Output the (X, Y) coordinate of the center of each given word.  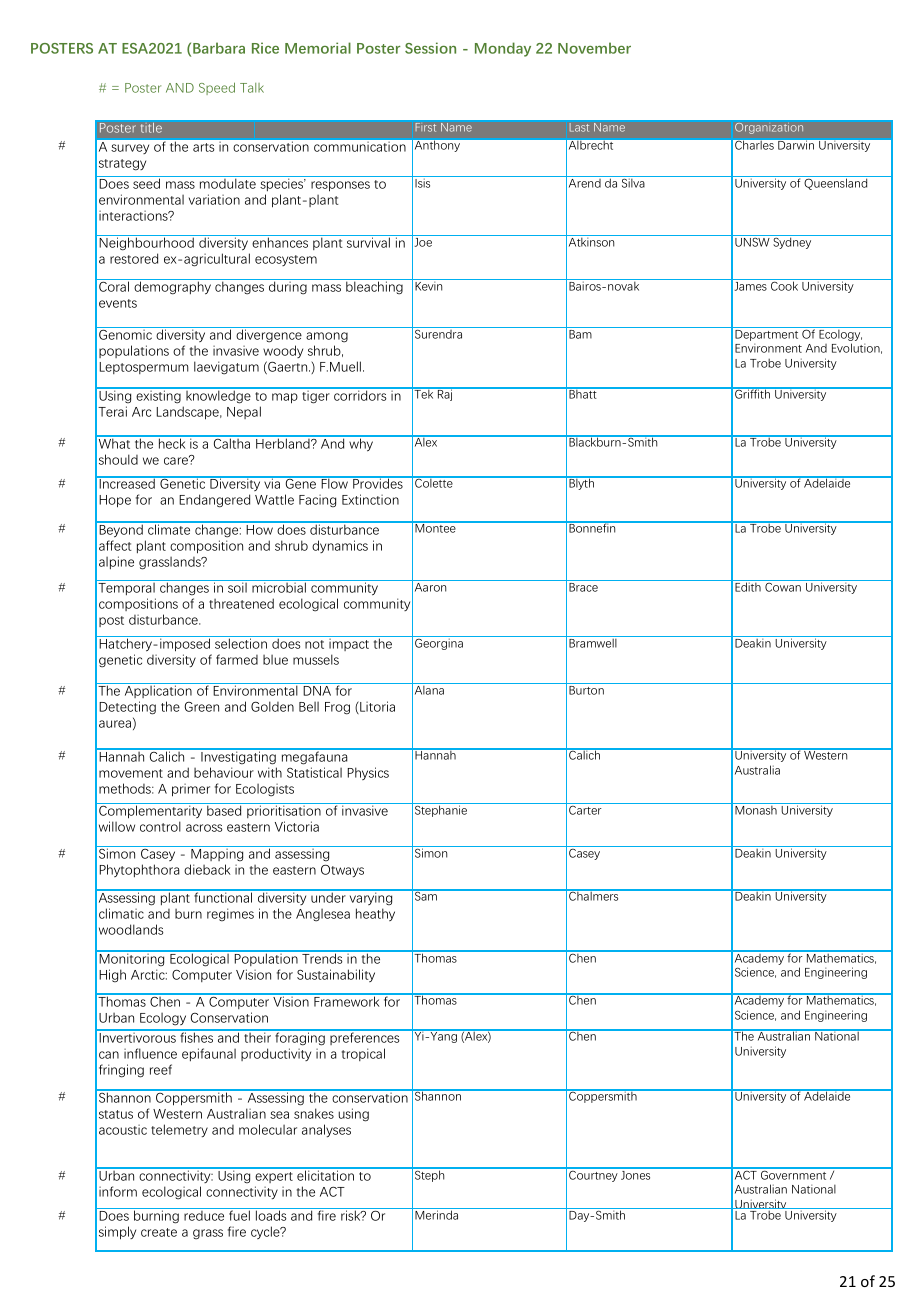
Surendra (439, 333)
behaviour (224, 772)
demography (172, 288)
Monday (503, 49)
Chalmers (594, 895)
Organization (769, 128)
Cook (785, 285)
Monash (756, 810)
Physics (368, 773)
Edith (748, 587)
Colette (434, 482)
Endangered (214, 501)
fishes (197, 1036)
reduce (204, 1216)
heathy (375, 914)
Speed (217, 88)
